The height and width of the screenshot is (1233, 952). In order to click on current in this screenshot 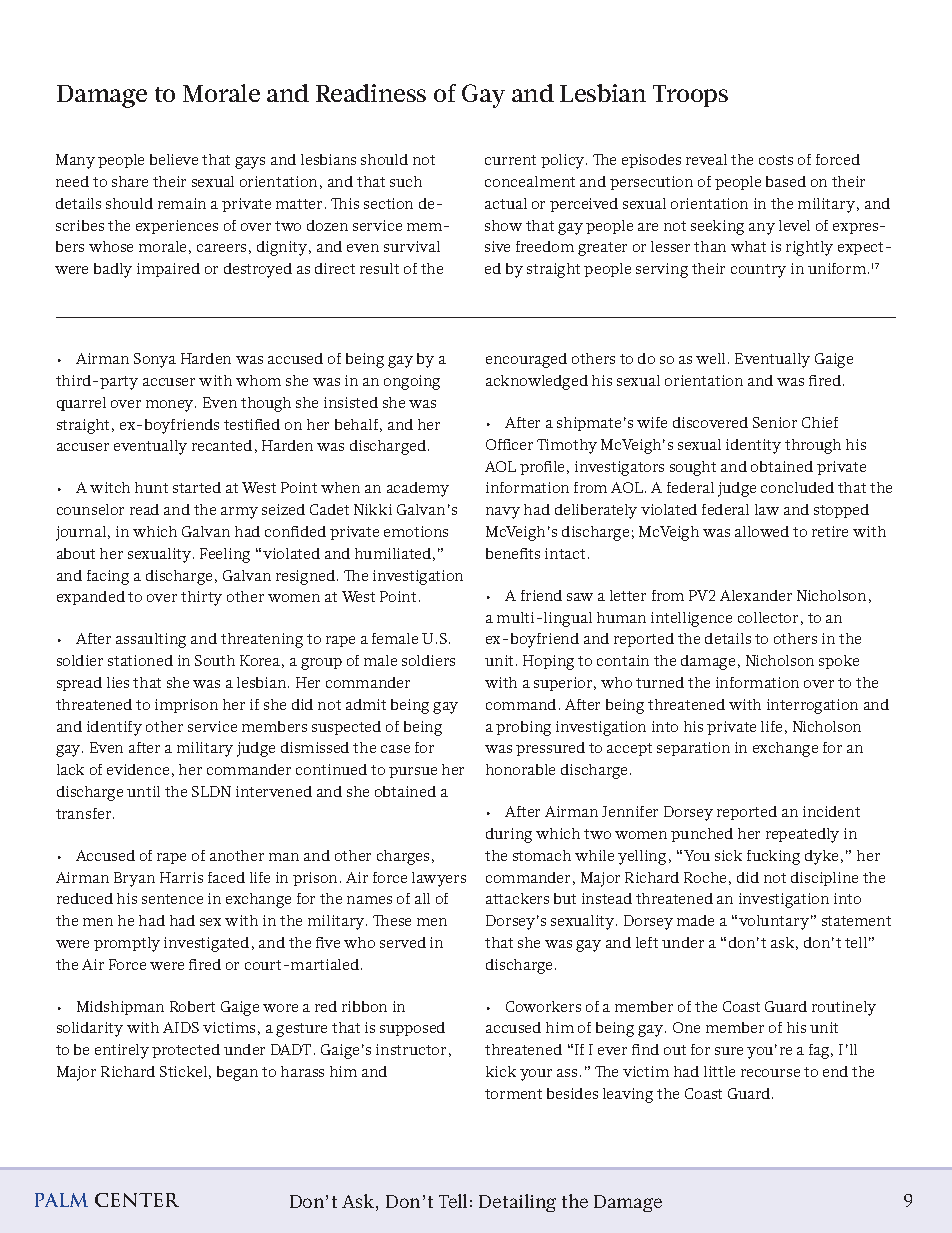, I will do `click(510, 160)`.
